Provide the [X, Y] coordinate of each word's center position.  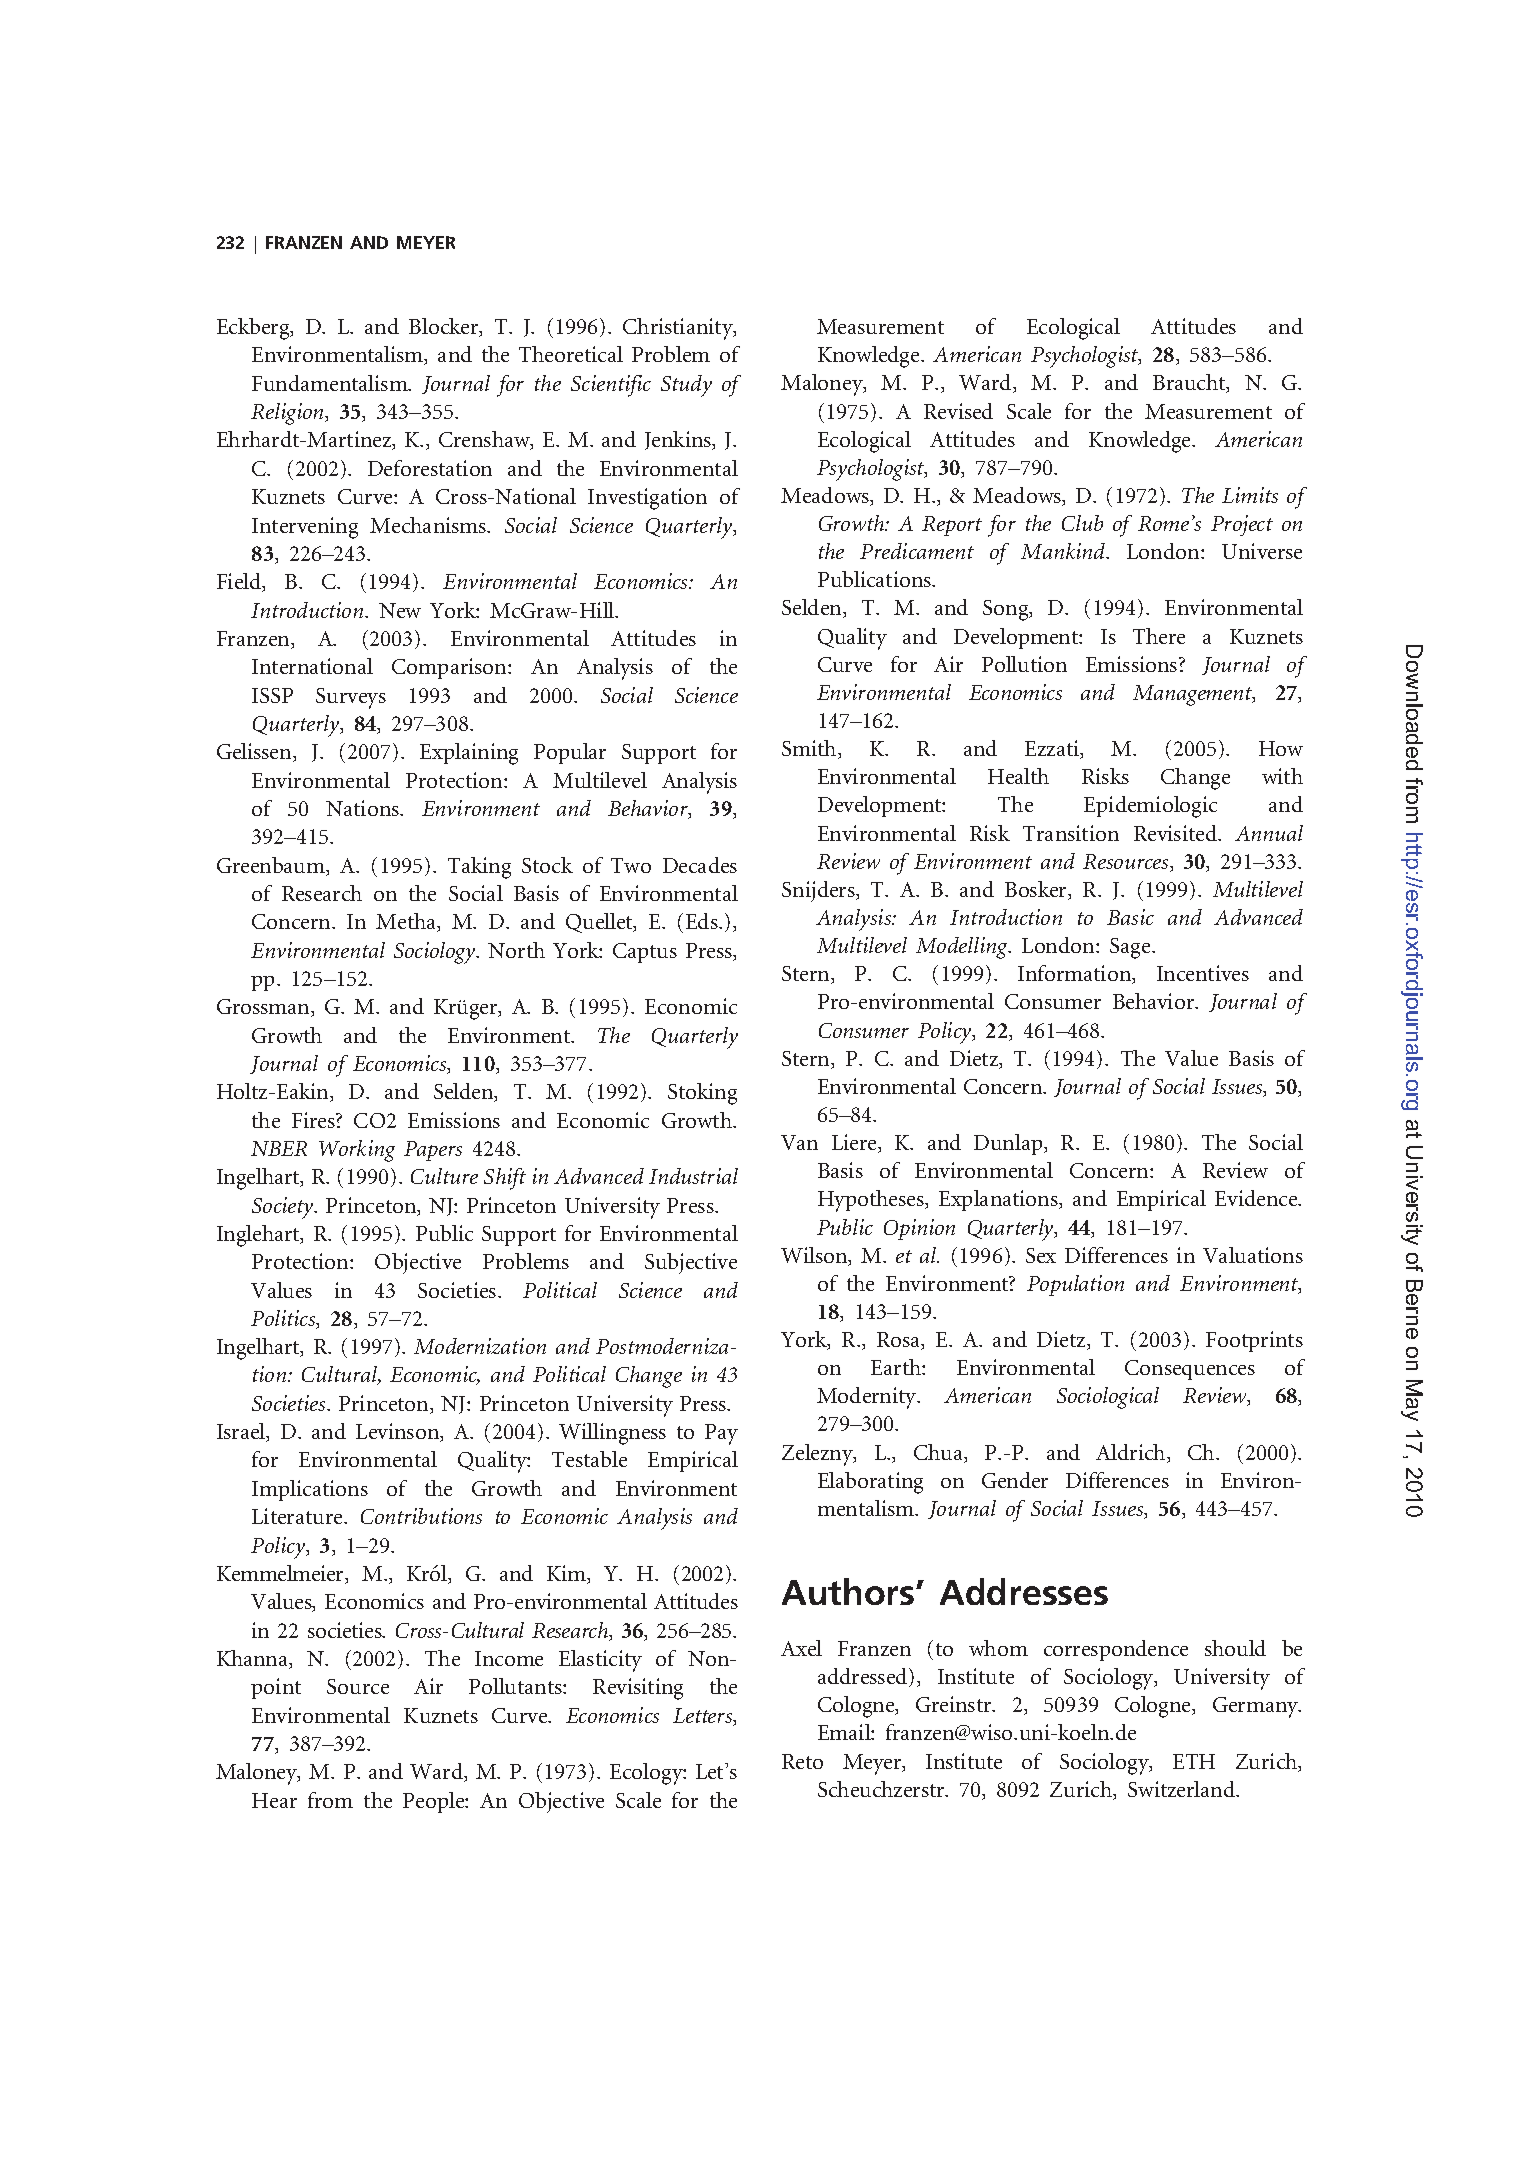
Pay [721, 1434]
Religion [288, 414]
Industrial [693, 1176]
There [1159, 636]
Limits [1250, 495]
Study [686, 386]
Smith [810, 749]
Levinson [399, 1432]
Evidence [1257, 1198]
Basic [1130, 917]
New [400, 610]
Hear [274, 1800]
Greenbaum [272, 866]
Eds [703, 921]
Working [357, 1151]
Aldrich [1132, 1453]
